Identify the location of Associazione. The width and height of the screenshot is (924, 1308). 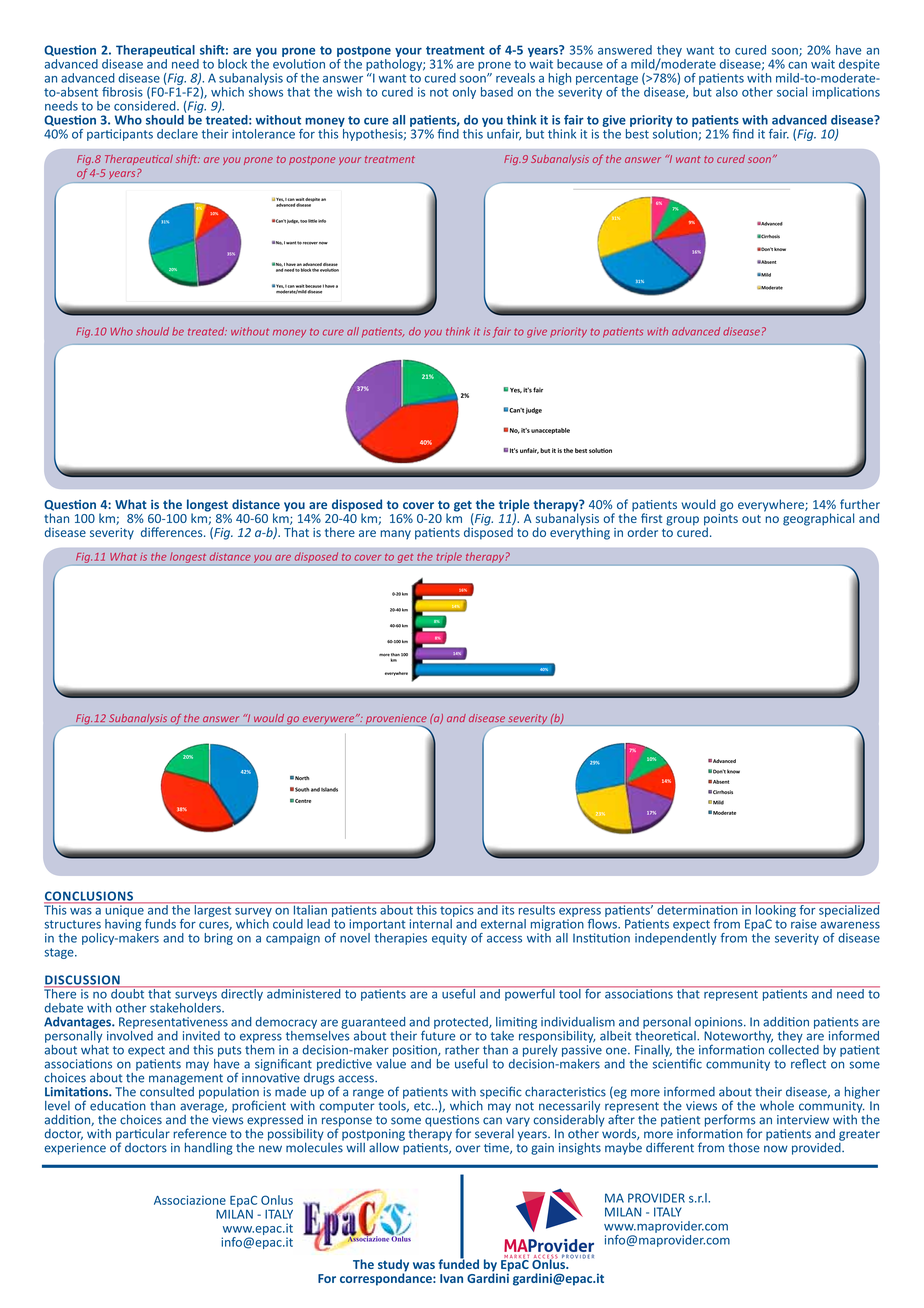
(190, 1200).
